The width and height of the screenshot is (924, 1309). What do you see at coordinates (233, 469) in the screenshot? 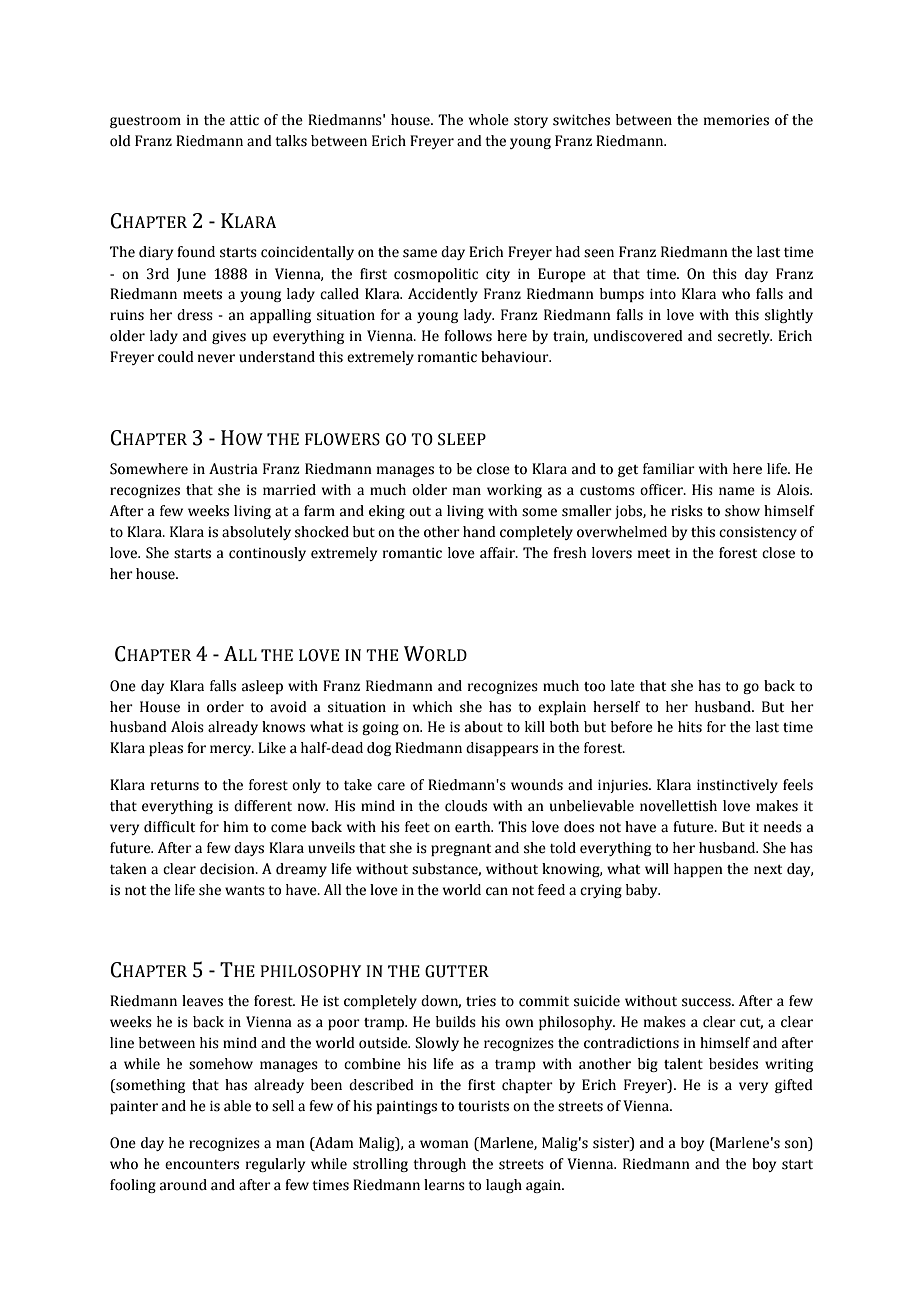
I see `Austria` at bounding box center [233, 469].
